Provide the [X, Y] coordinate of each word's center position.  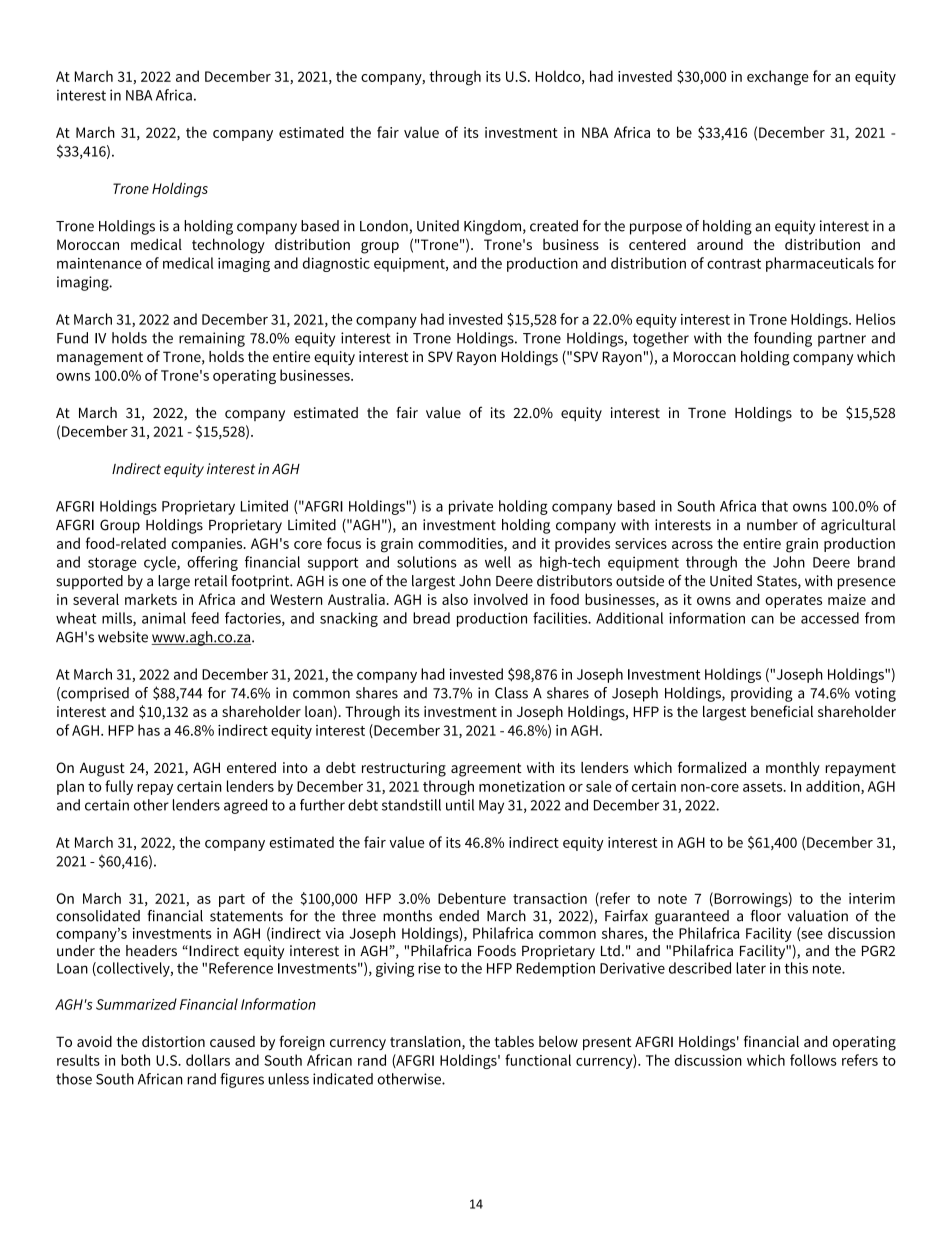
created [554, 226]
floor [766, 914]
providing [762, 694]
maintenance [99, 263]
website [123, 637]
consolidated [98, 916]
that [774, 506]
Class [511, 693]
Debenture [472, 898]
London [385, 227]
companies [208, 545]
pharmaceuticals [820, 264]
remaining [212, 339]
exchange [778, 78]
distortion [173, 1041]
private [471, 507]
